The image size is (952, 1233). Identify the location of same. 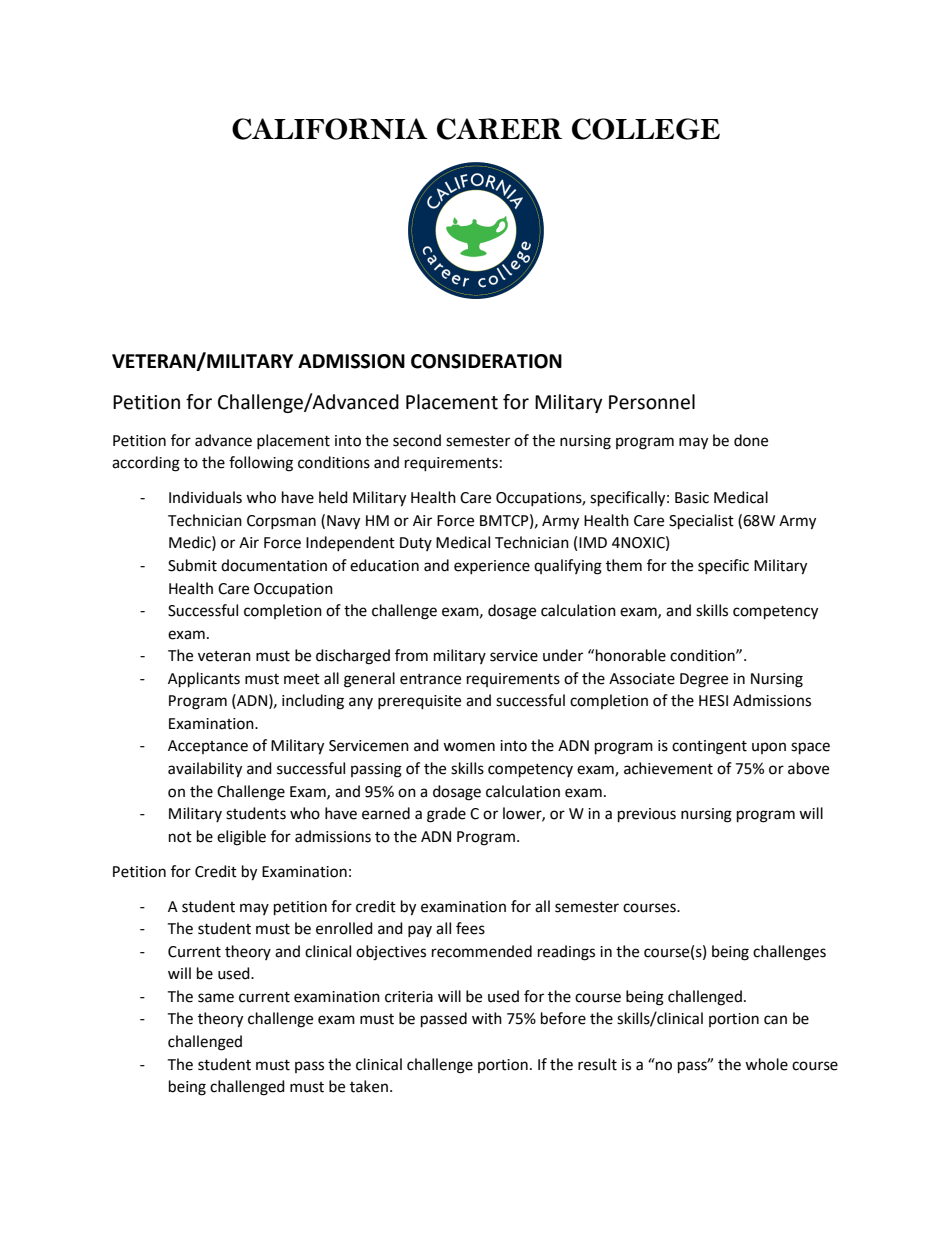
(216, 998).
